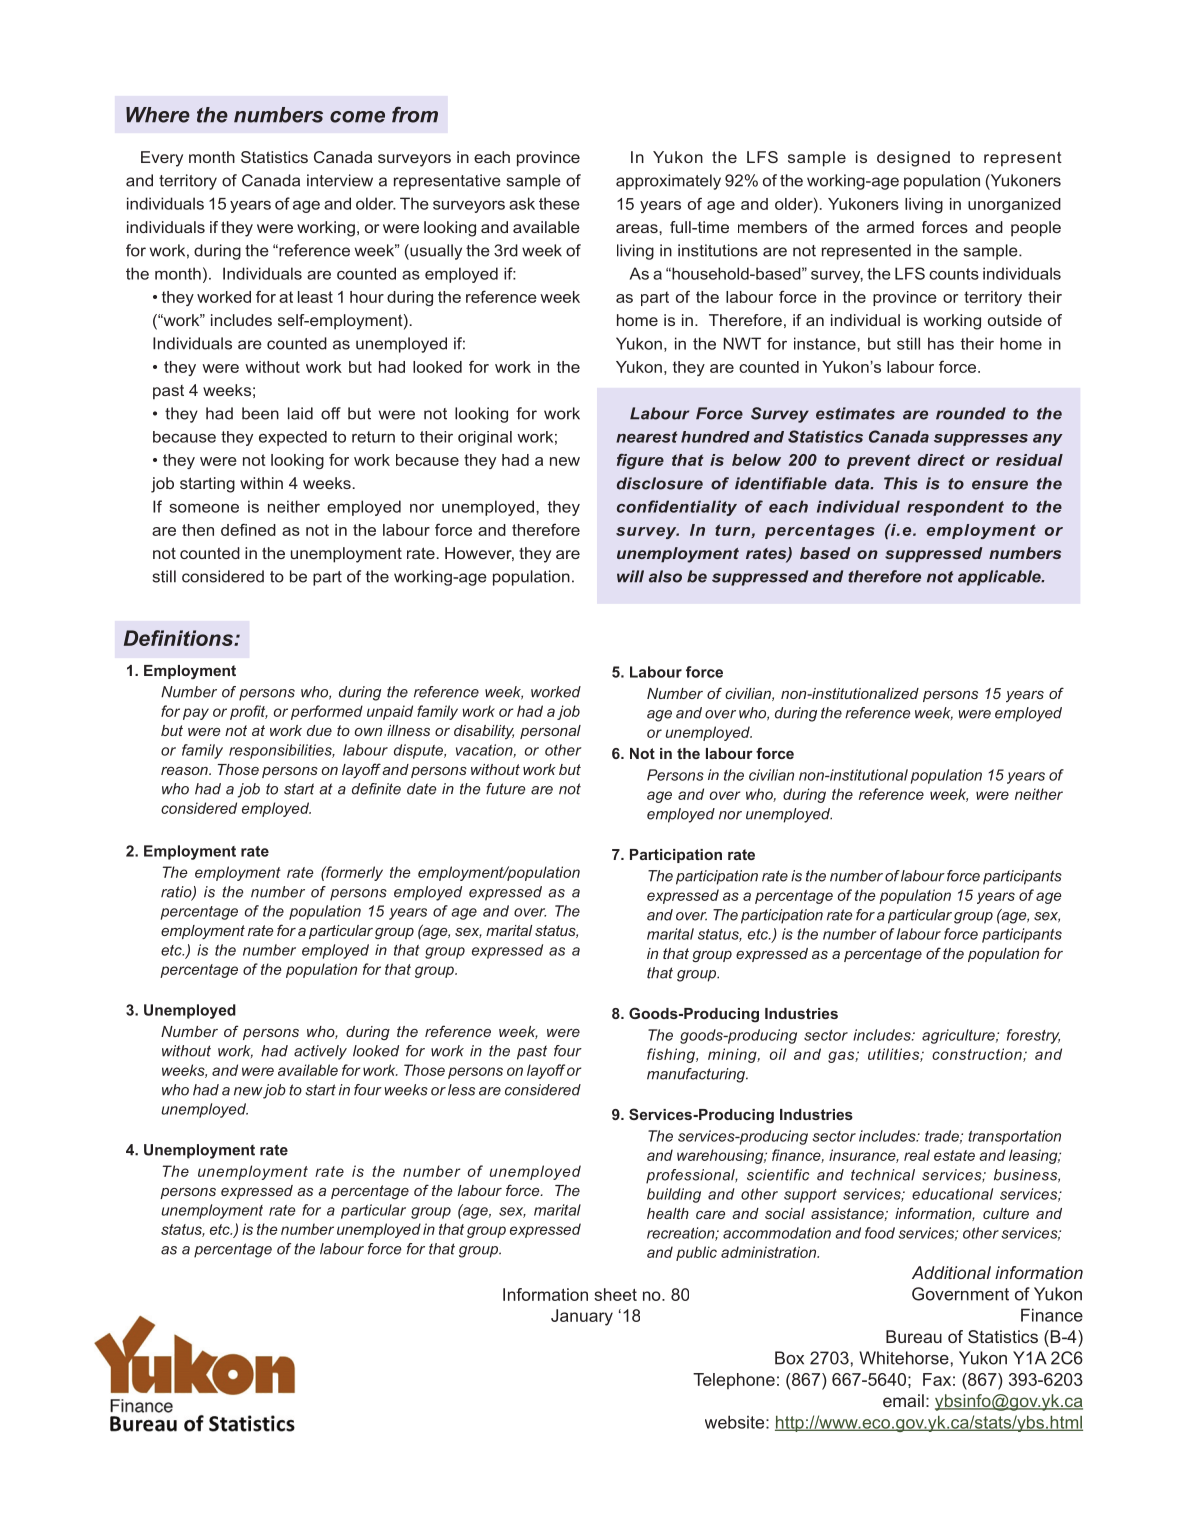 This image has width=1188, height=1537. I want to click on January, so click(582, 1317).
